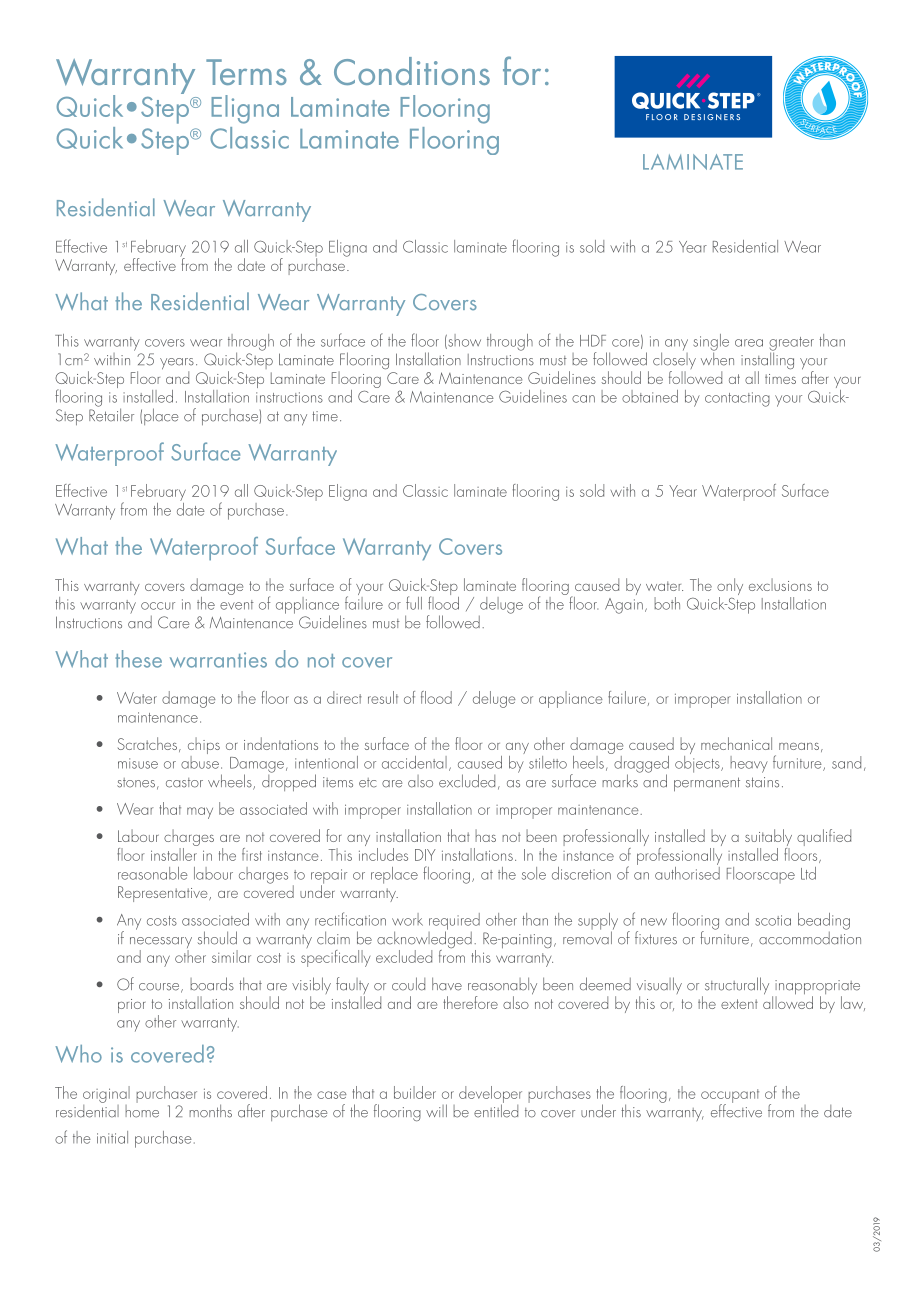  I want to click on Terms, so click(246, 72).
